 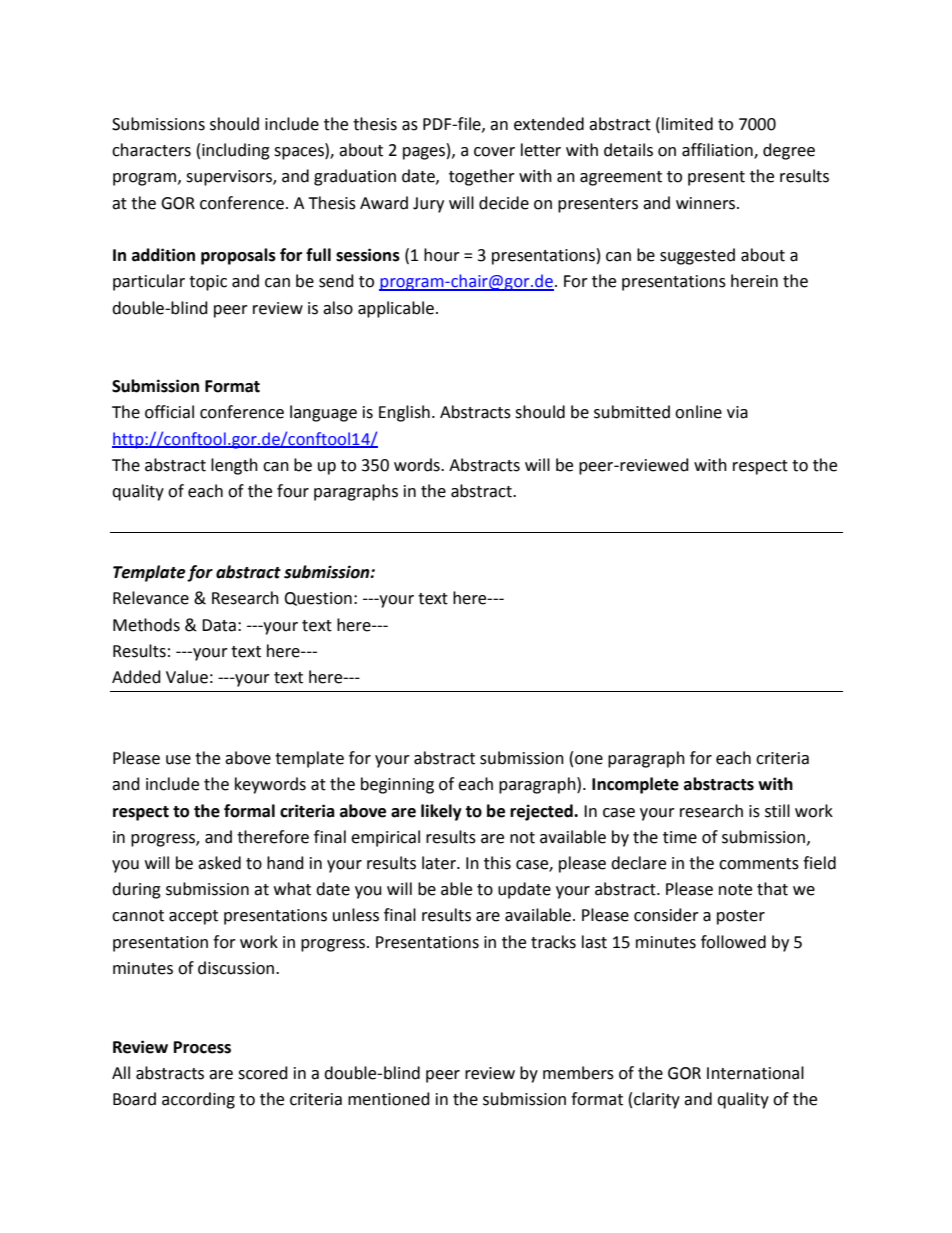 I want to click on affiliation, so click(x=718, y=151).
